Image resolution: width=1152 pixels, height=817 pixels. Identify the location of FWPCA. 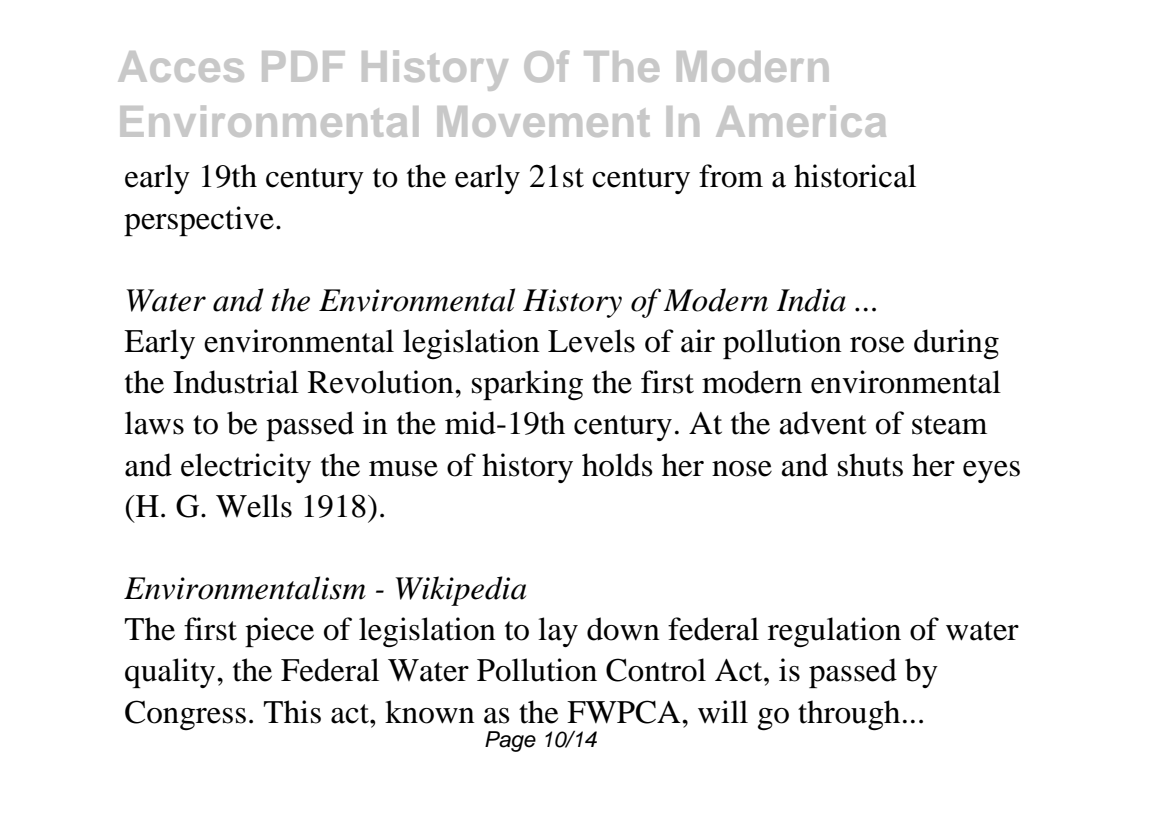
(625, 712).
